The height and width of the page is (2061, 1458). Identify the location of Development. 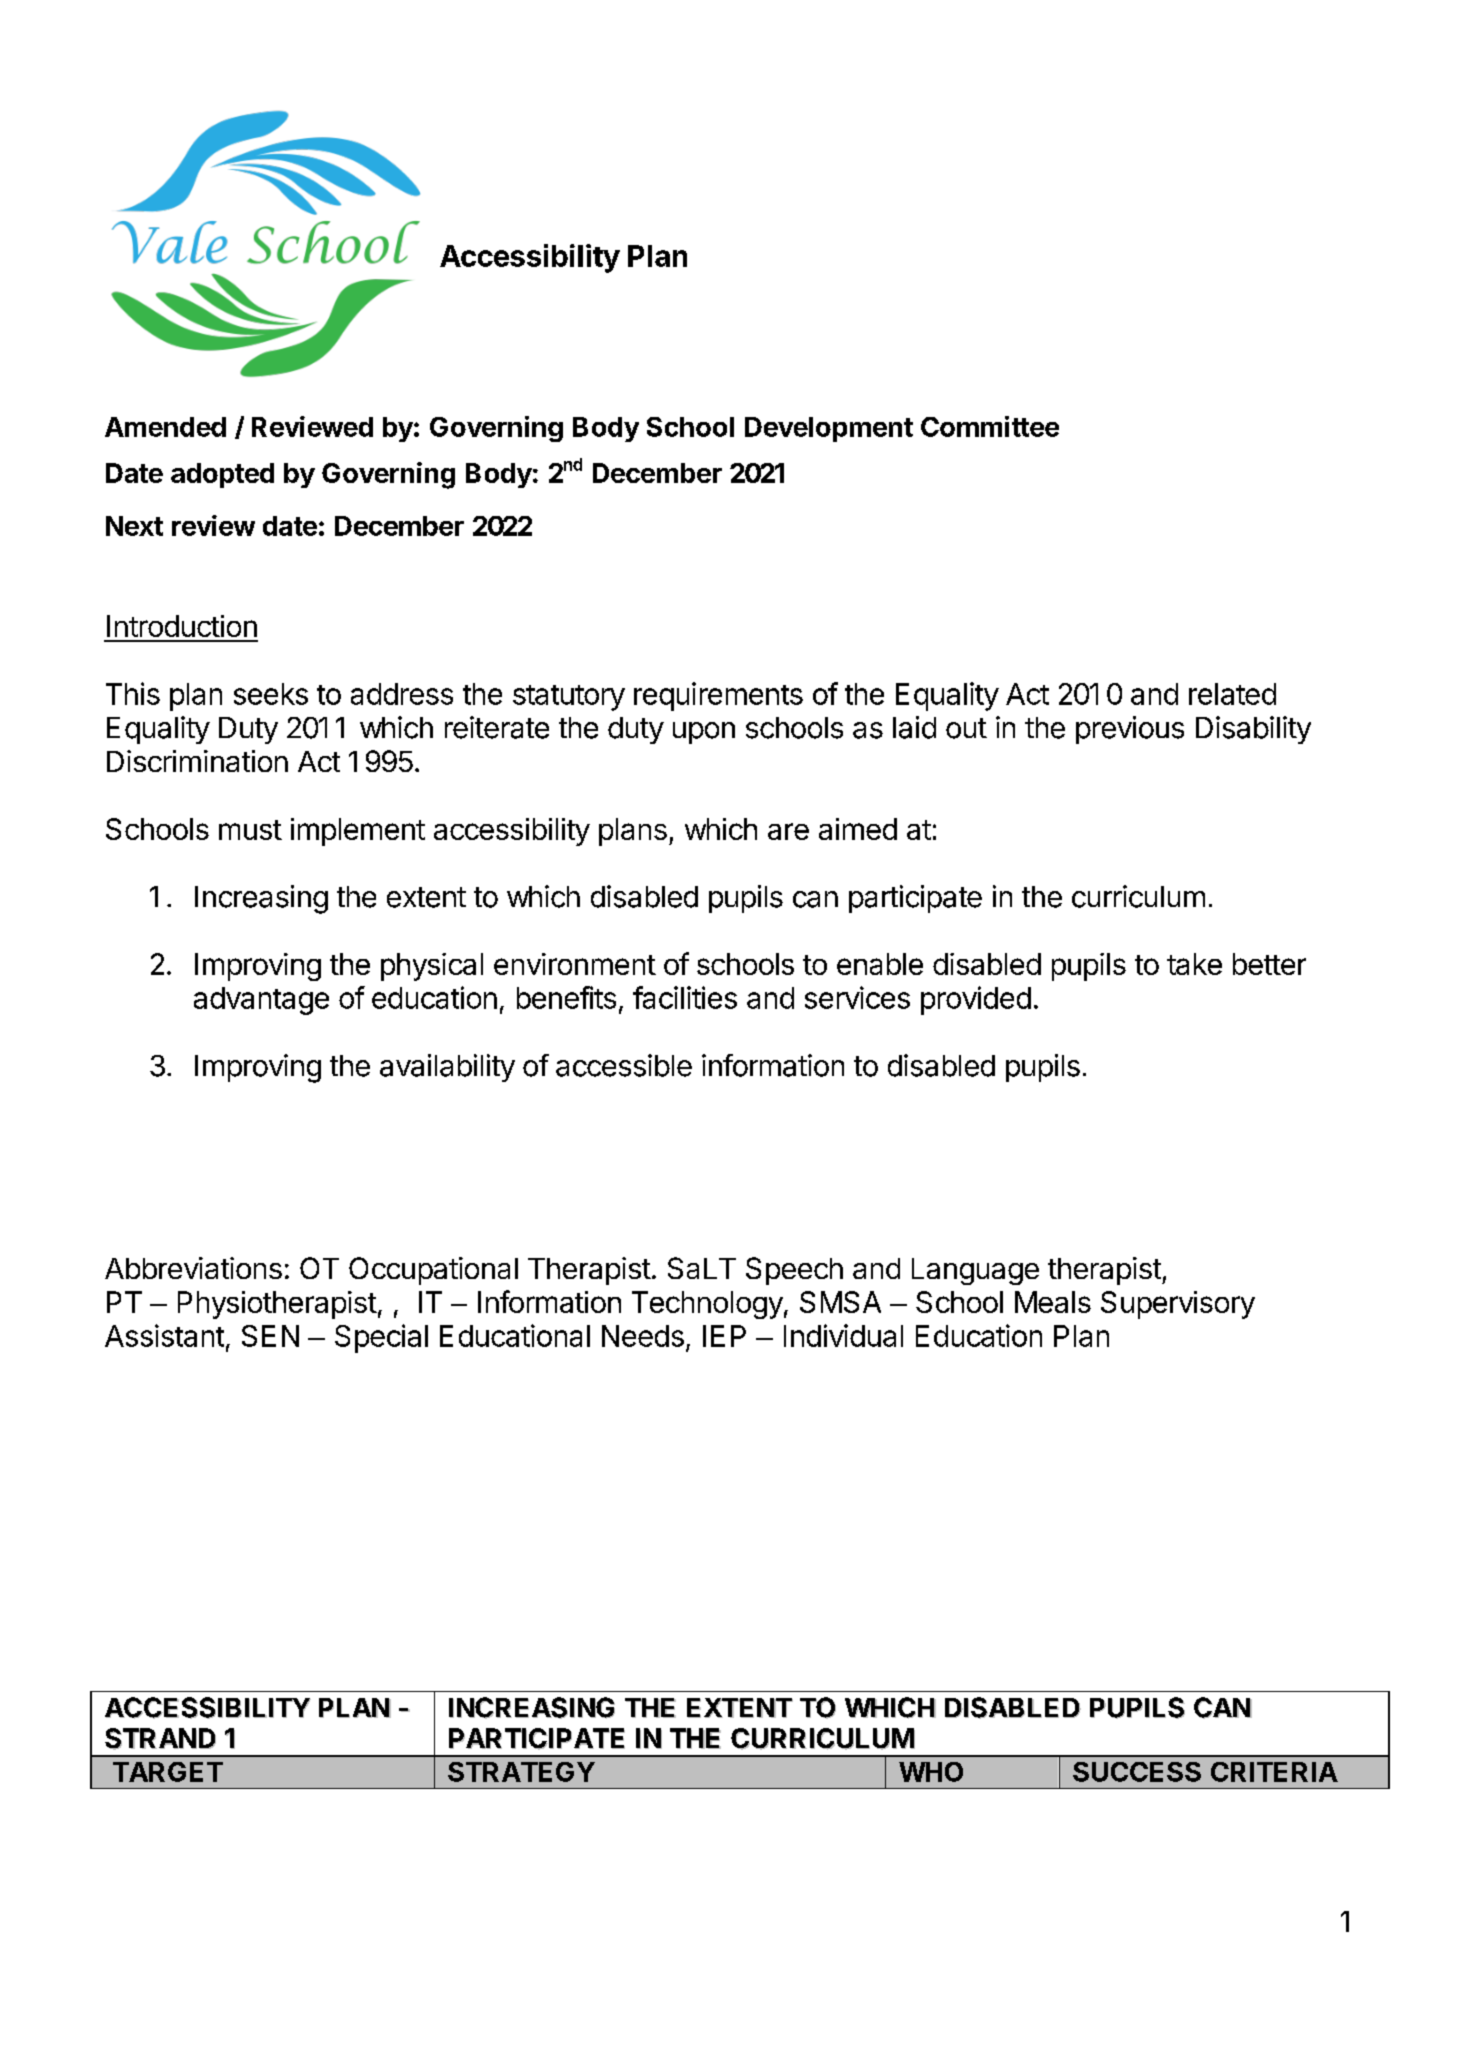
(829, 429).
